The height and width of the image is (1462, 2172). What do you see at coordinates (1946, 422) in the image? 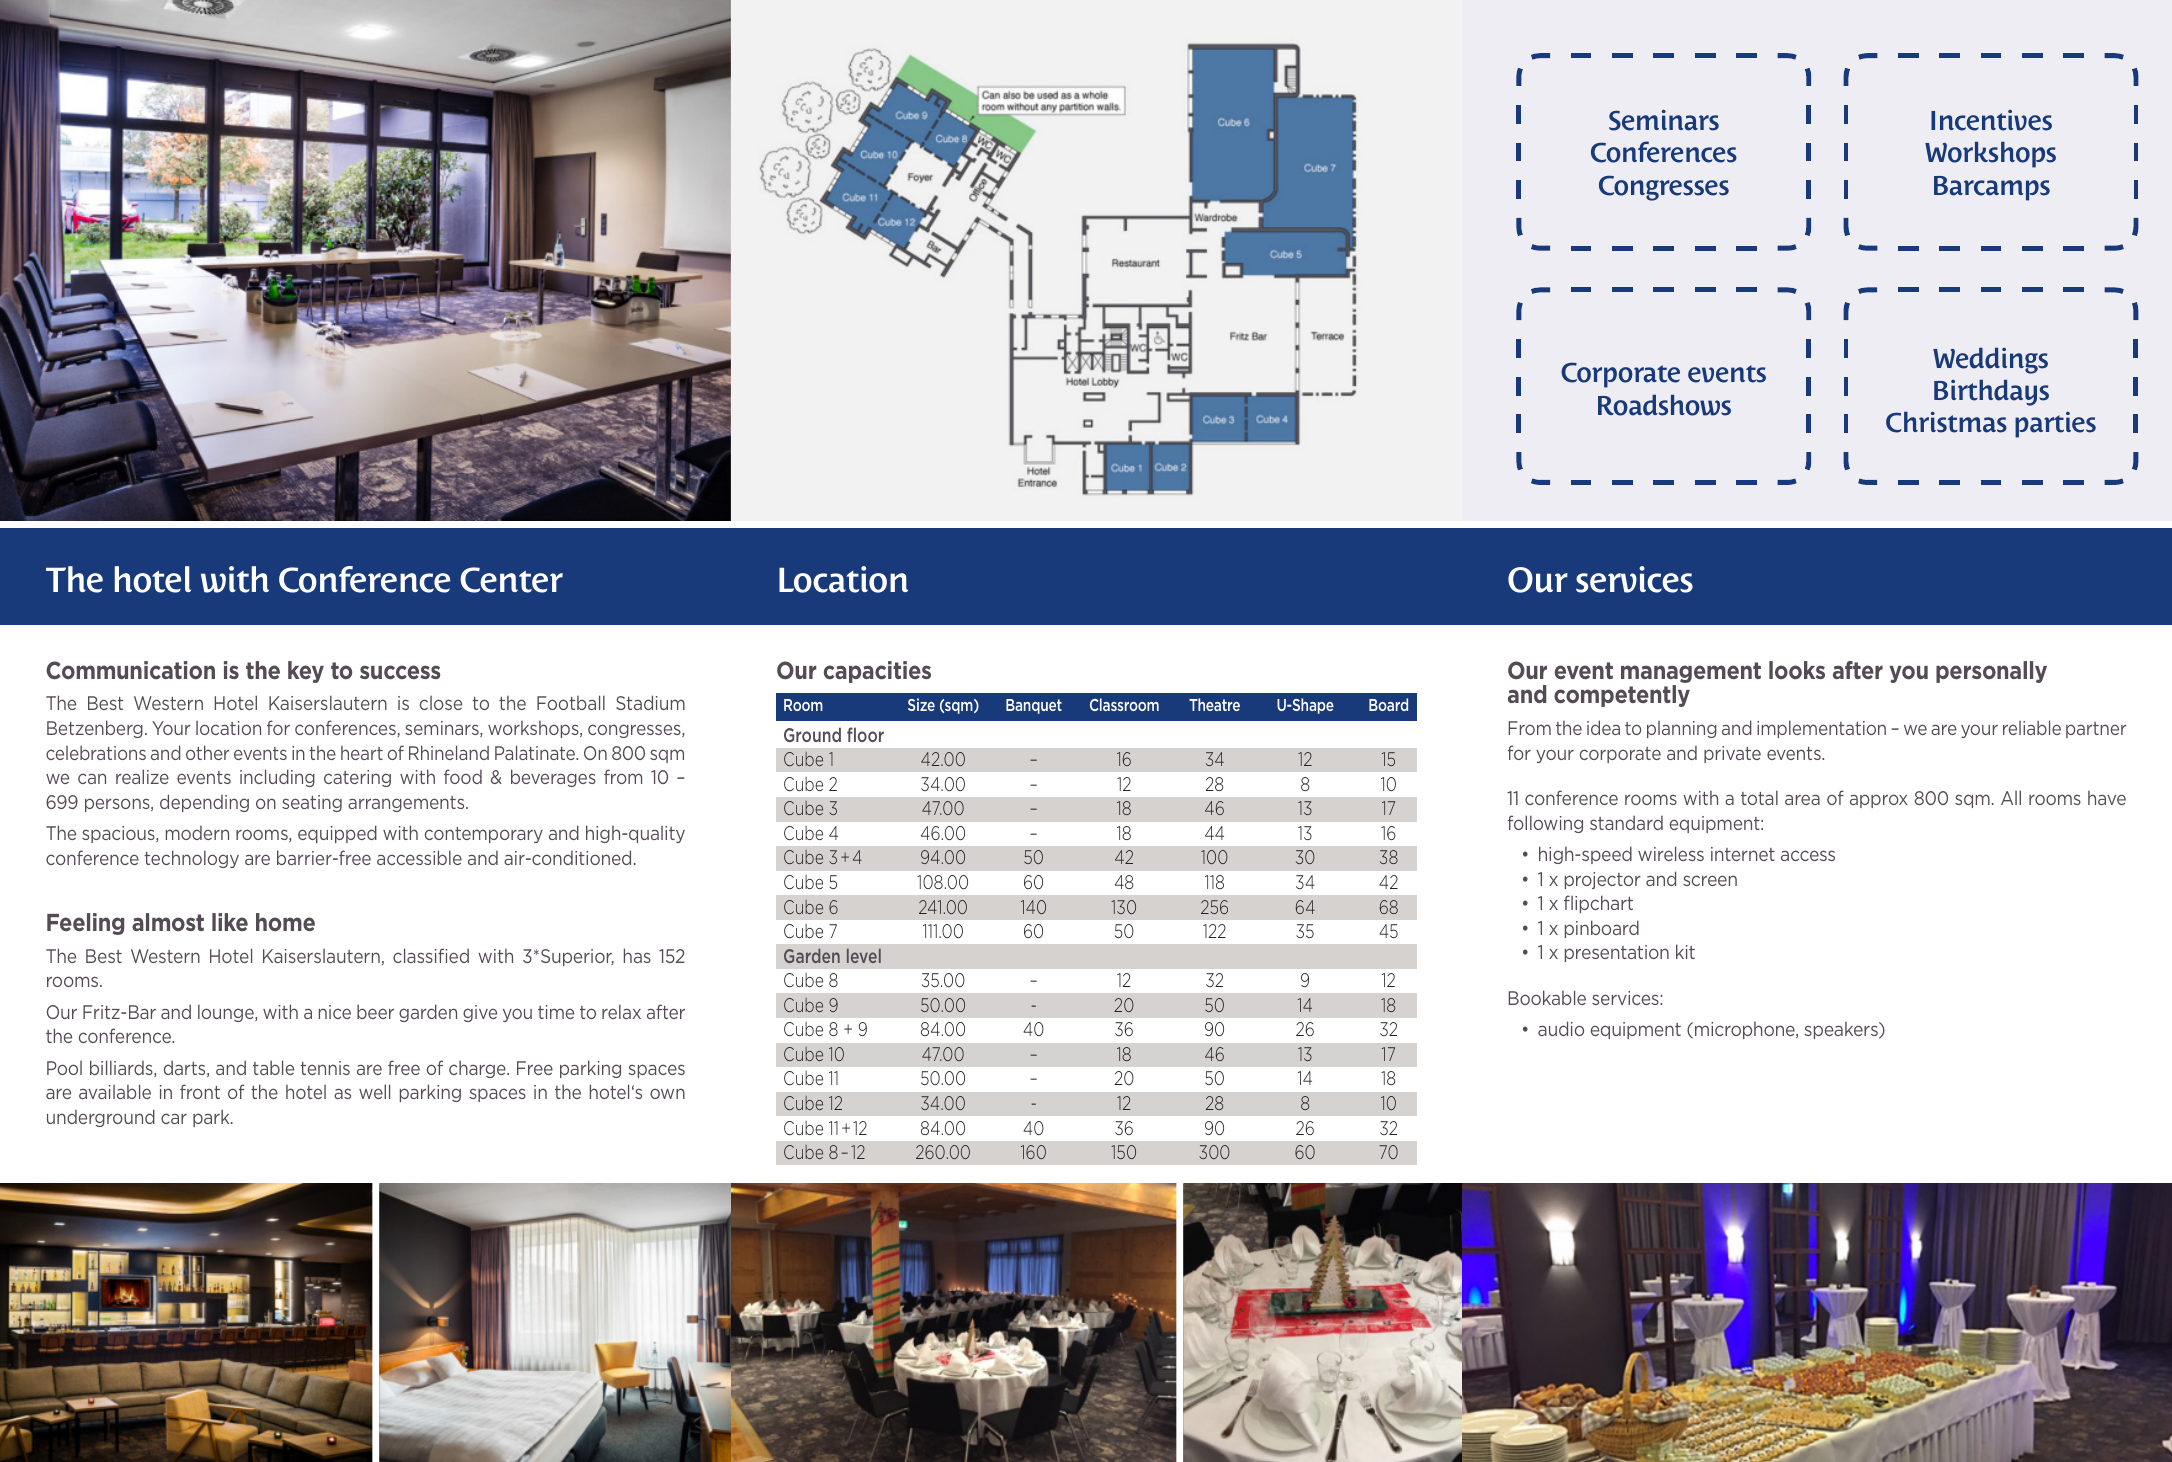
I see `Christmas` at bounding box center [1946, 422].
